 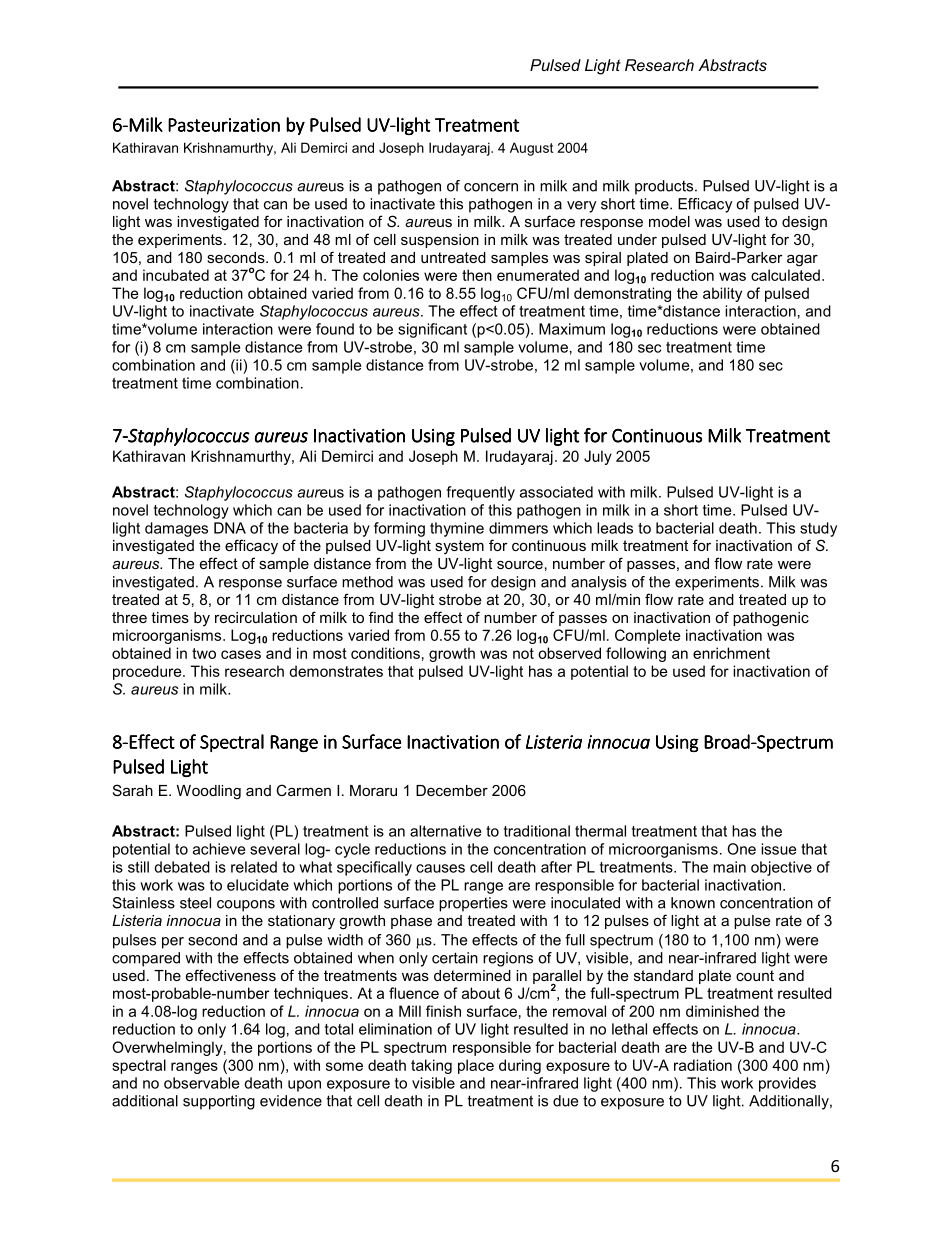 I want to click on incubated, so click(x=176, y=275).
